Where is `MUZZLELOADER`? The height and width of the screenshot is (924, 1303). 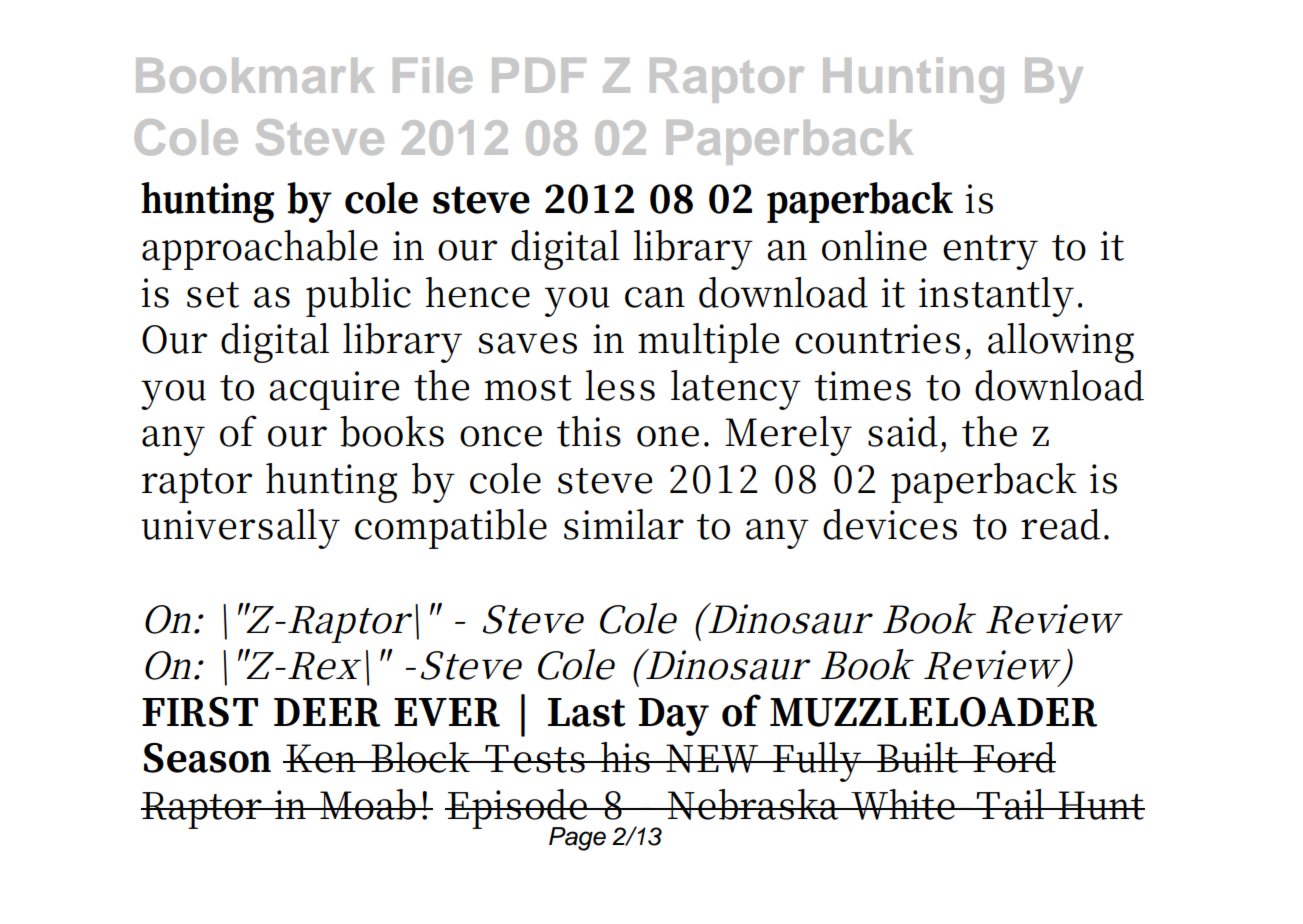
MUZZLELOADER is located at coordinates (933, 712).
